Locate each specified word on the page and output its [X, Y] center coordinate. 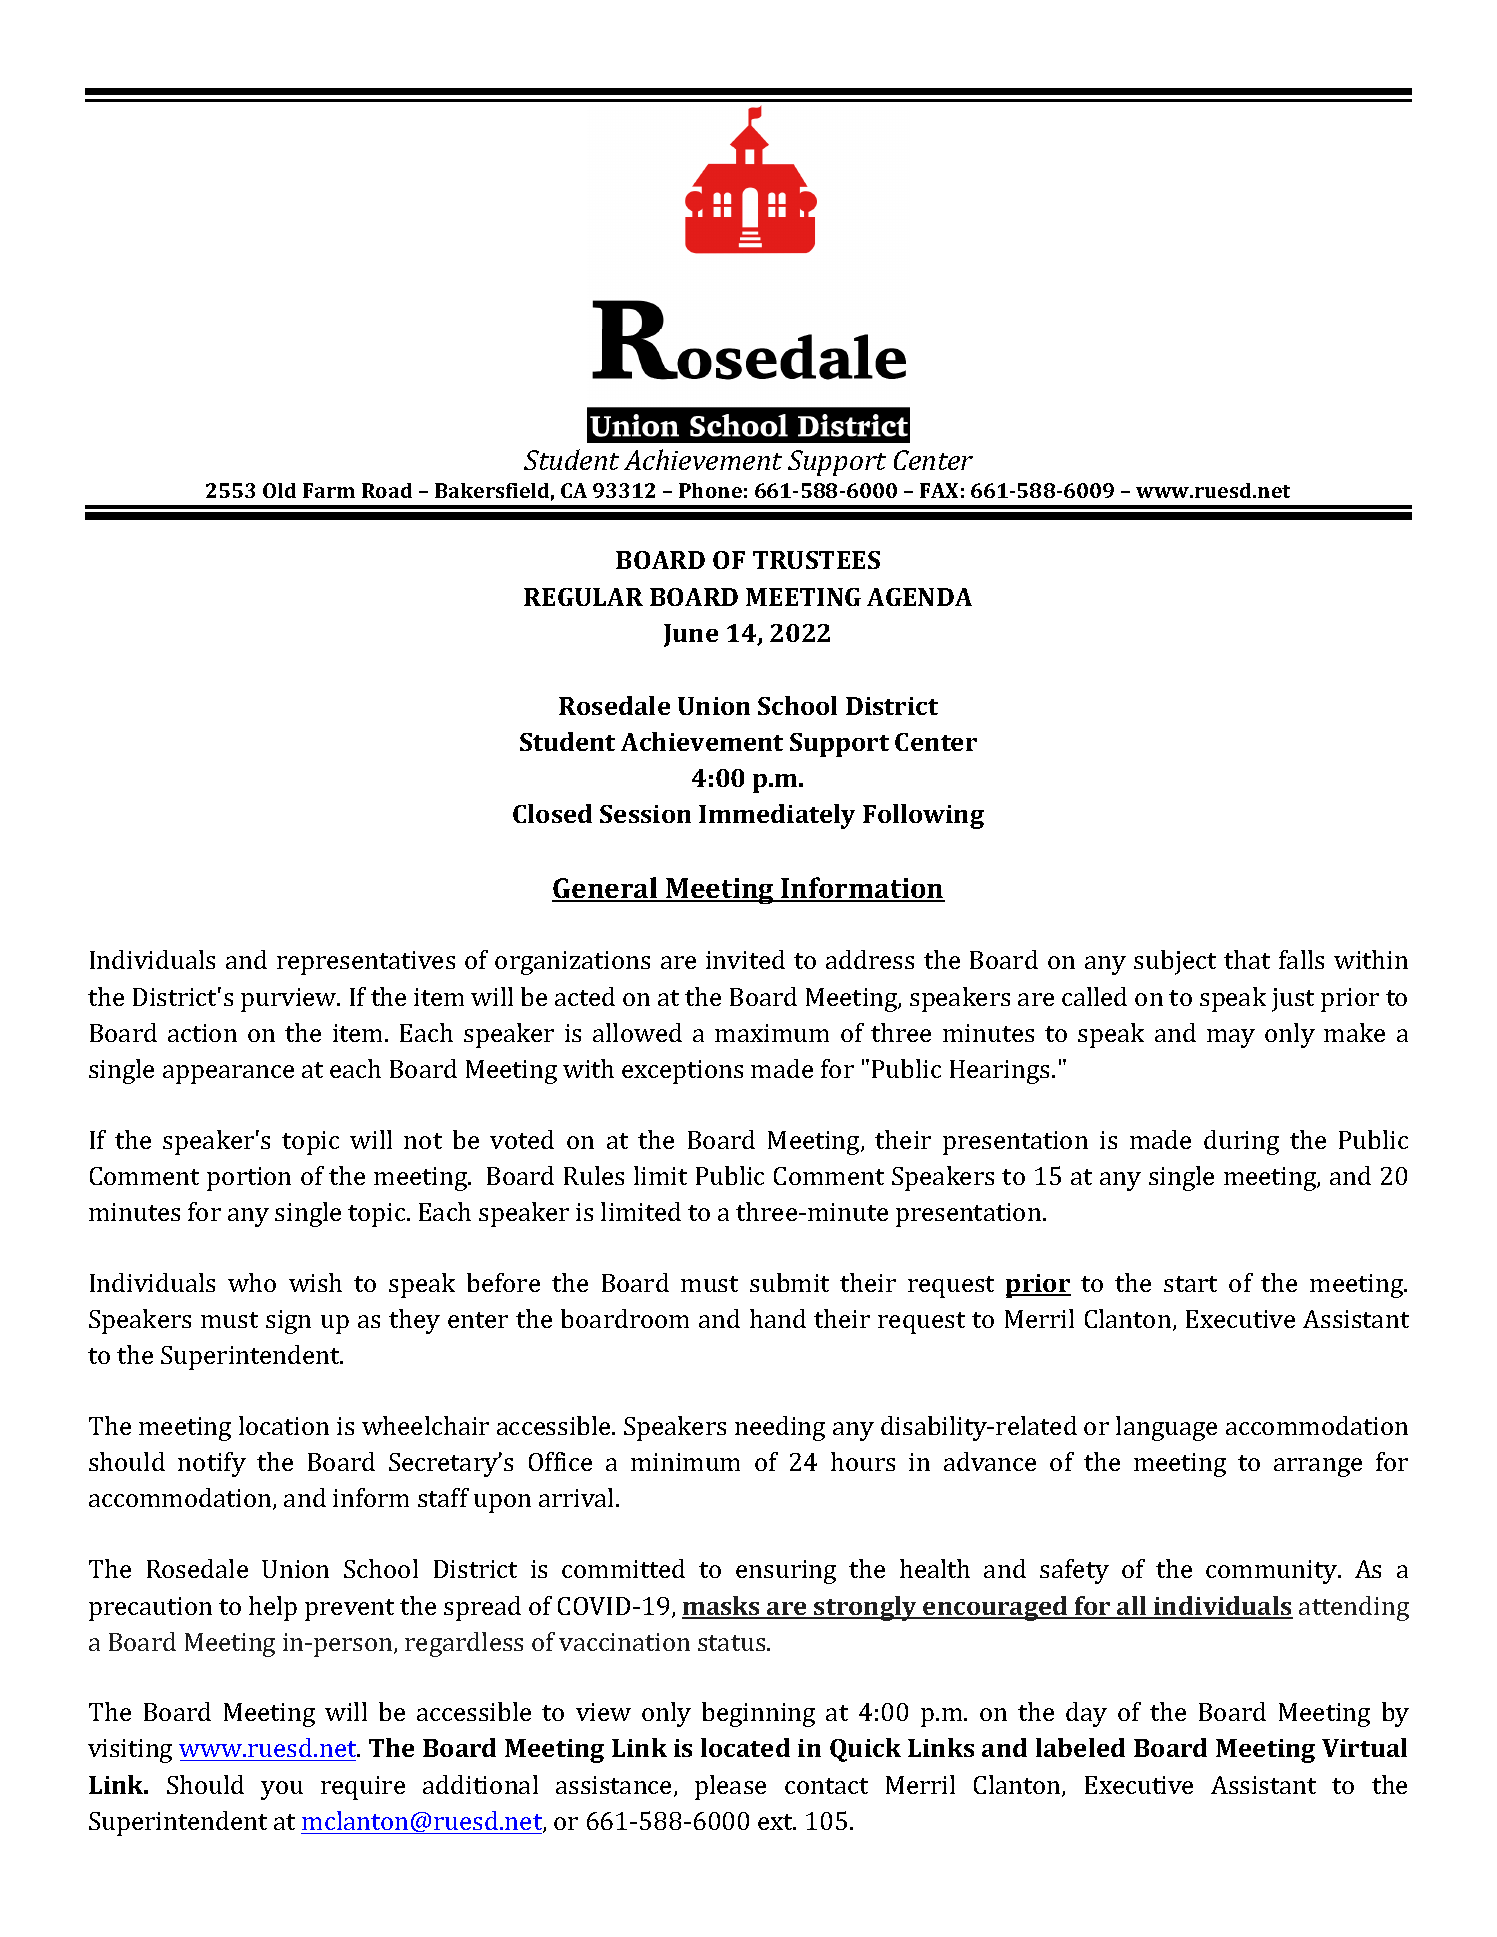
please [730, 1787]
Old [279, 490]
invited [745, 959]
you [282, 1790]
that [1247, 959]
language [1166, 1428]
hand [778, 1318]
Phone [710, 490]
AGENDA [919, 597]
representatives [366, 963]
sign [288, 1322]
